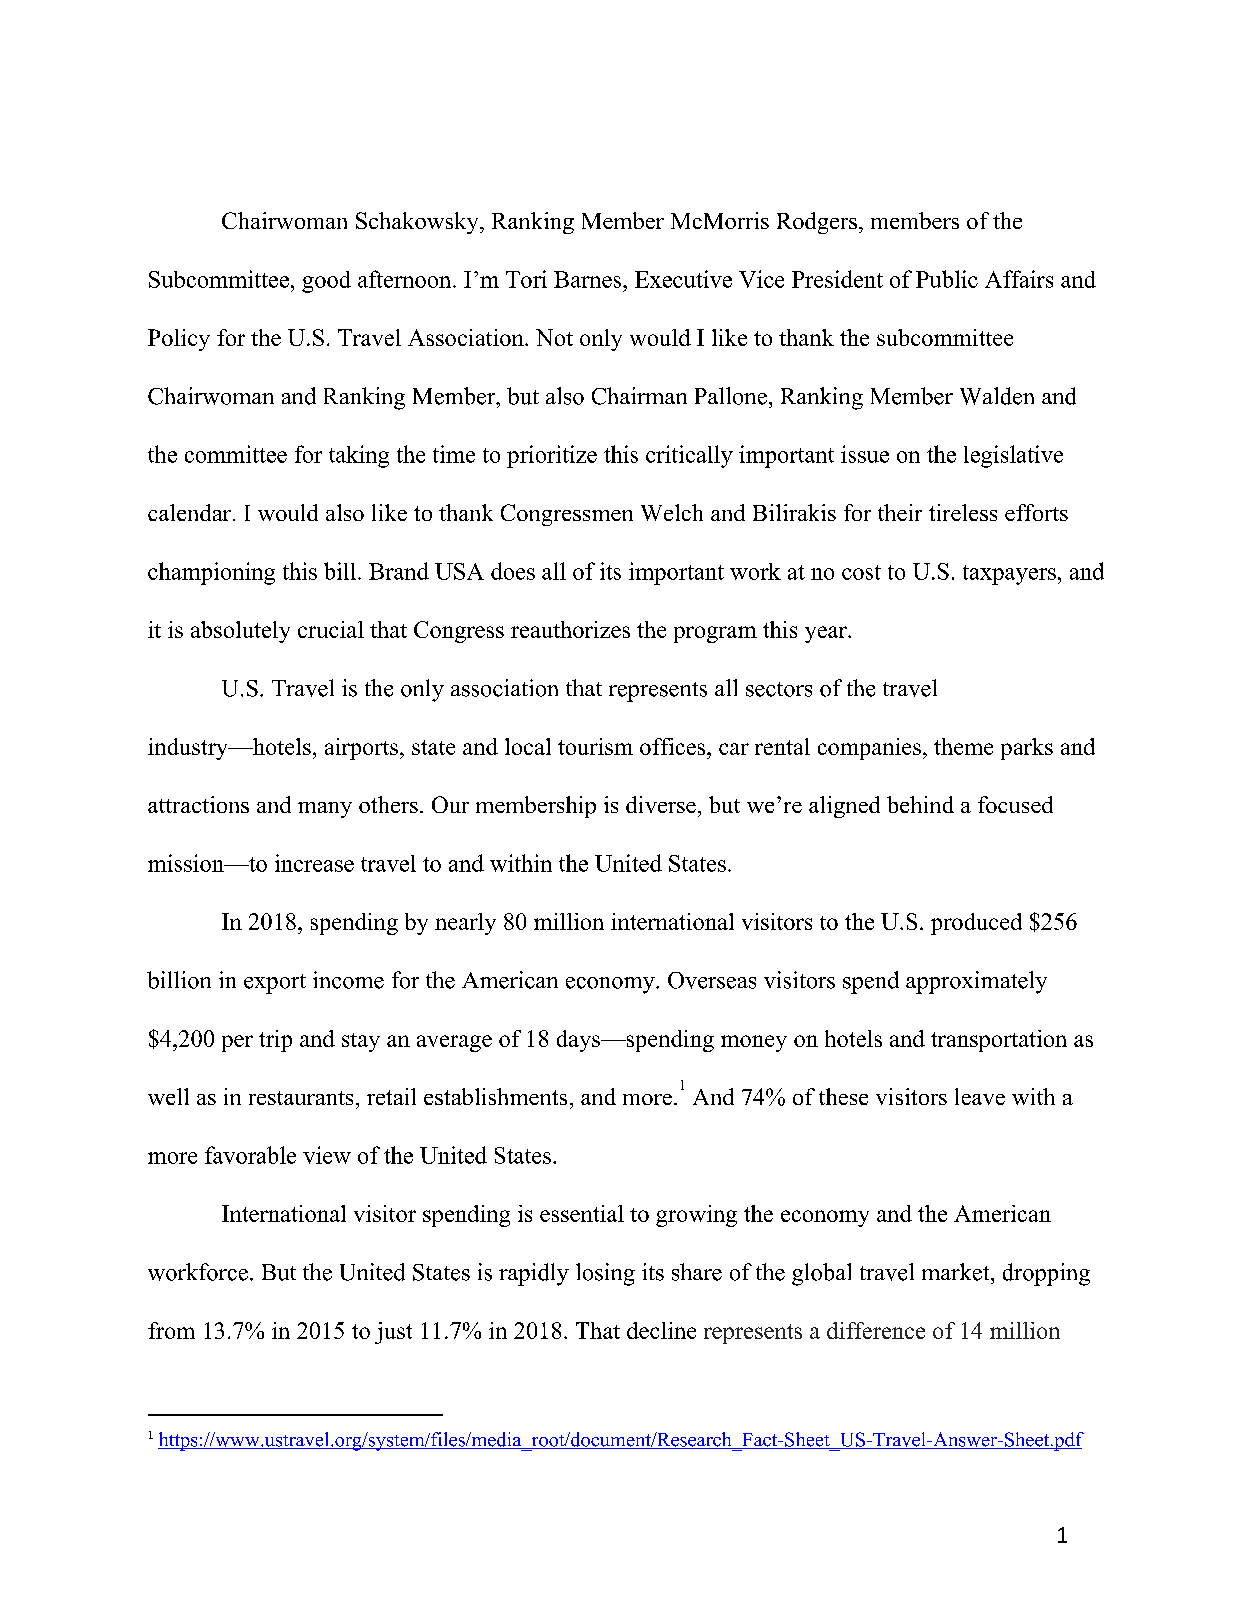 This screenshot has width=1254, height=1623. I want to click on Barnes, so click(587, 279).
